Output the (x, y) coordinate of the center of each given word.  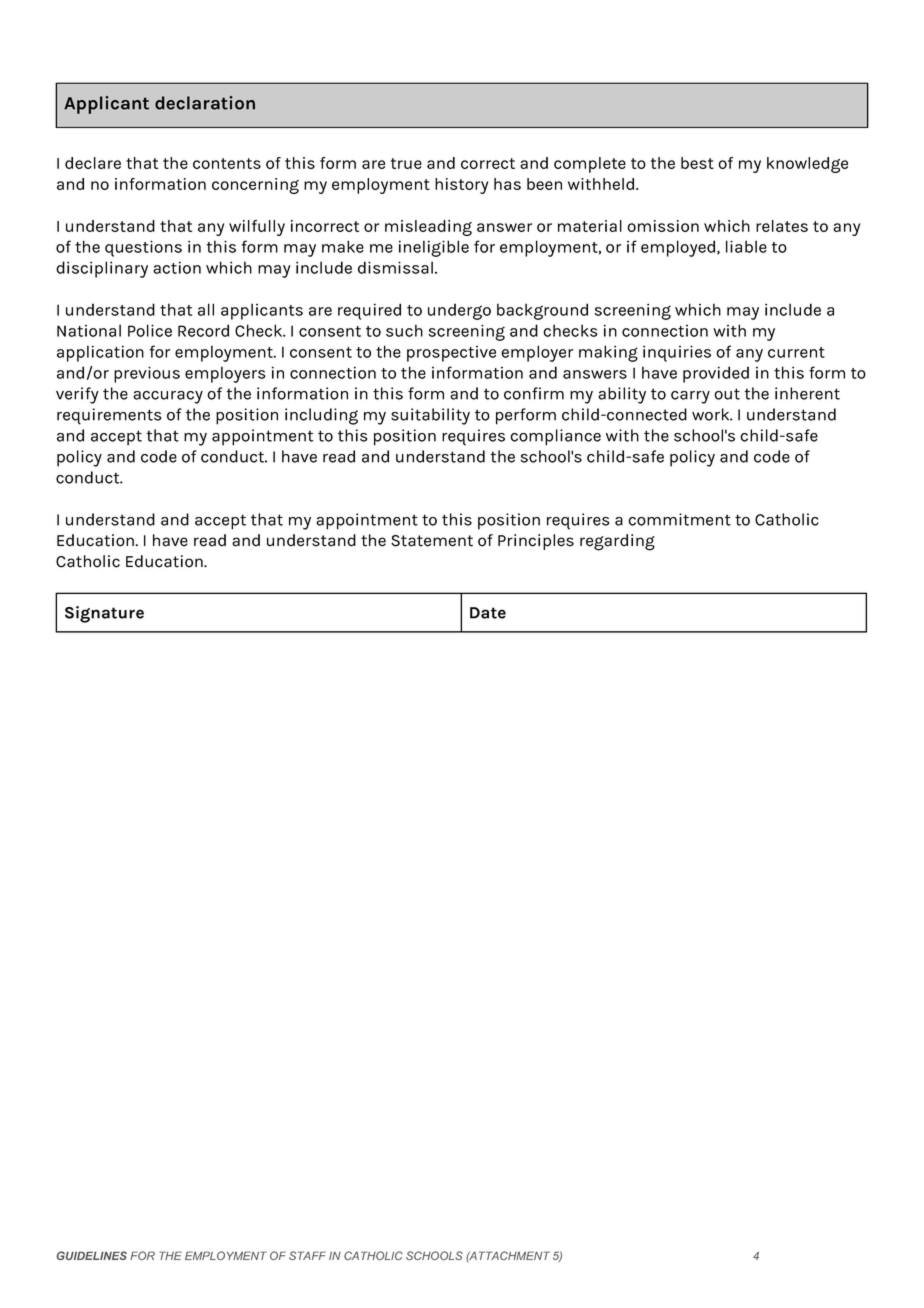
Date (488, 613)
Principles (536, 542)
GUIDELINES (92, 1255)
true (406, 163)
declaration (205, 103)
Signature (104, 614)
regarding (617, 542)
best (697, 163)
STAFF (307, 1255)
